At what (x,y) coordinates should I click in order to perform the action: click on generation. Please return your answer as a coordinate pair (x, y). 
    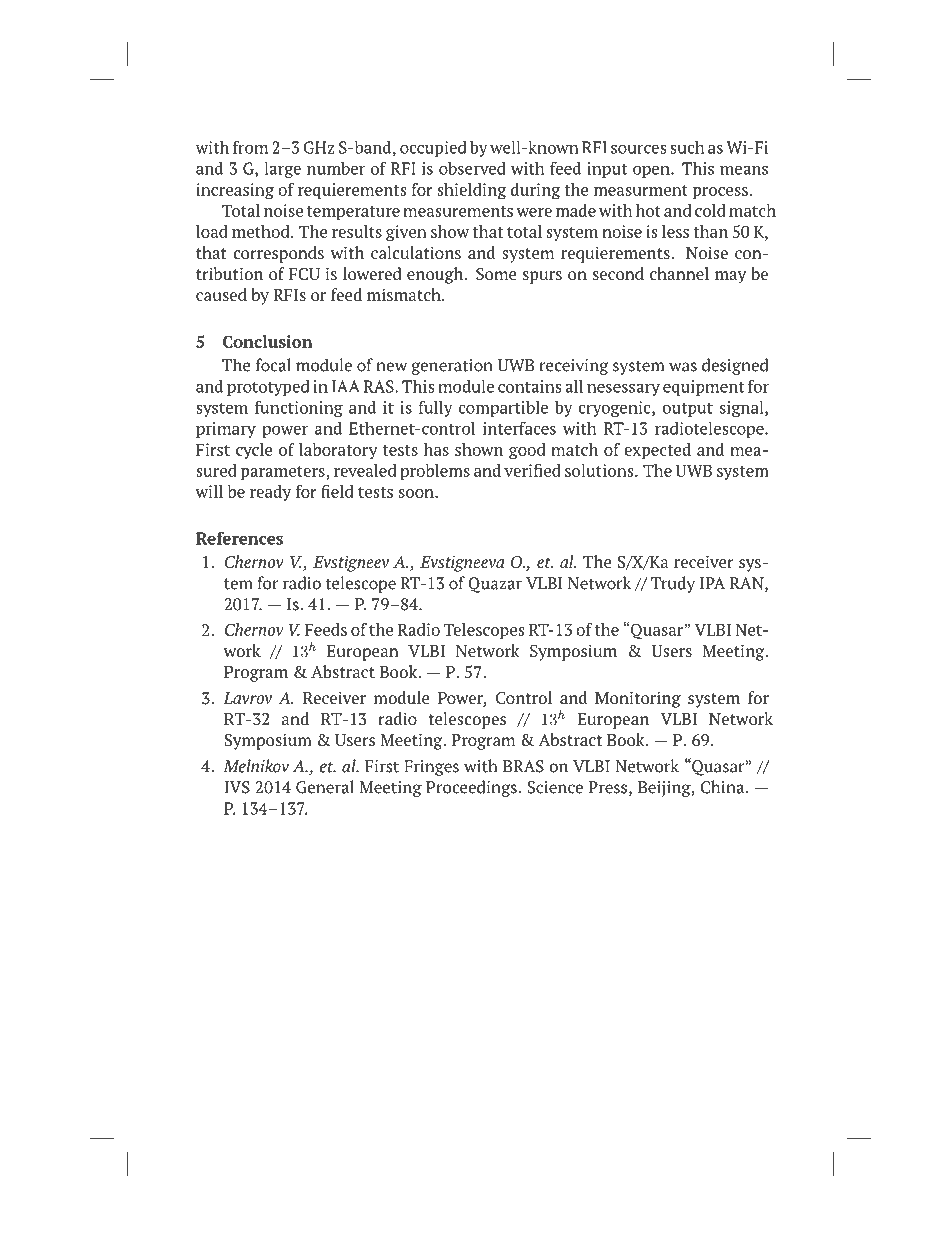
    Looking at the image, I should click on (452, 367).
